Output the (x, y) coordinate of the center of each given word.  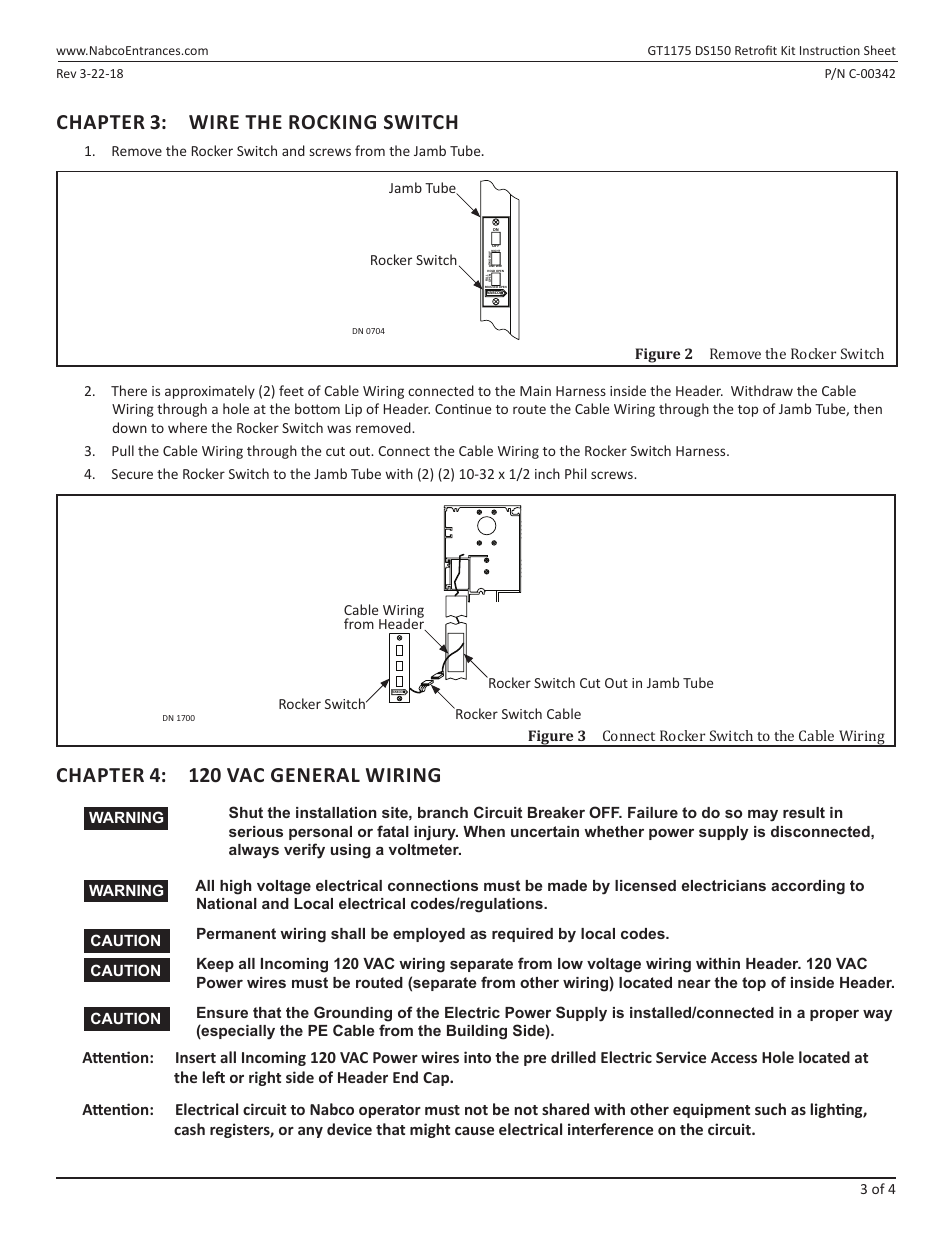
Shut (246, 812)
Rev (66, 73)
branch (443, 812)
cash (189, 1129)
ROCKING (332, 122)
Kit (788, 50)
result (804, 812)
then (868, 408)
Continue (463, 409)
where (187, 427)
